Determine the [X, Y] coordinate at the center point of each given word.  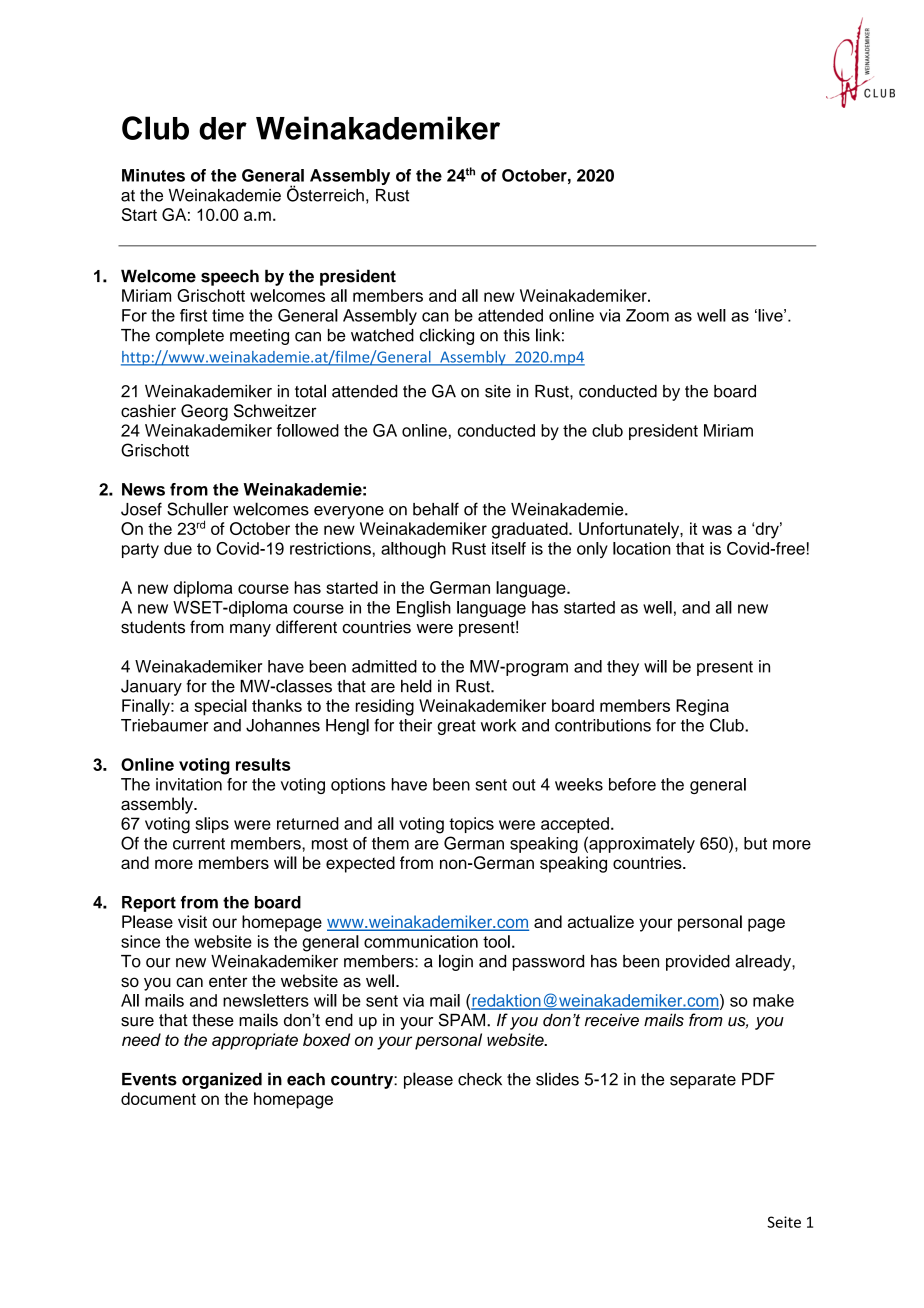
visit [192, 921]
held [416, 686]
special [220, 707]
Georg [204, 412]
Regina [702, 707]
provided [698, 963]
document [158, 1098]
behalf [436, 509]
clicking [447, 336]
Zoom [647, 315]
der [223, 128]
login [456, 962]
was [717, 530]
